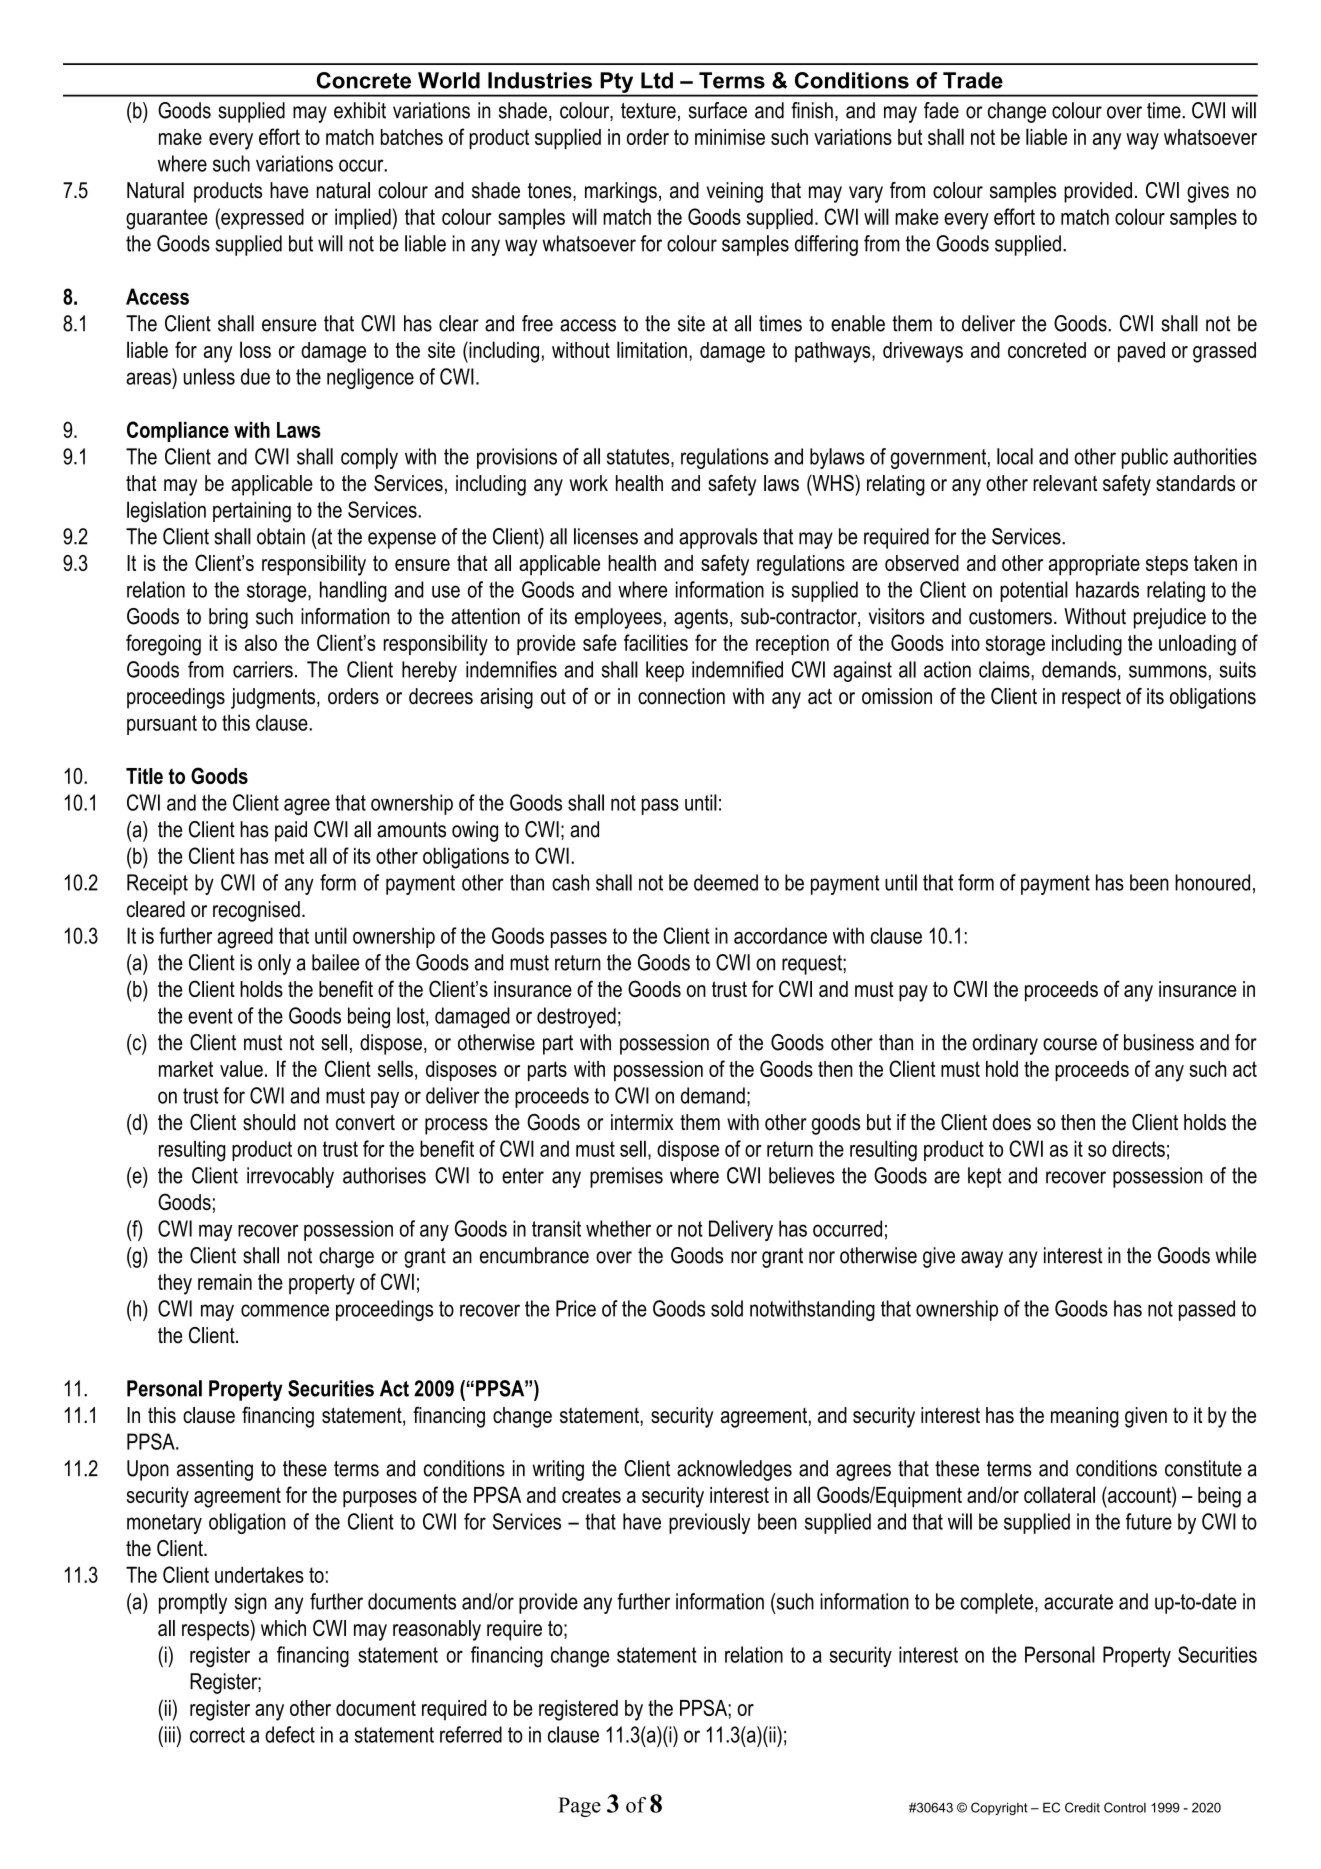 The image size is (1321, 1869). What do you see at coordinates (727, 1308) in the screenshot?
I see `sold` at bounding box center [727, 1308].
